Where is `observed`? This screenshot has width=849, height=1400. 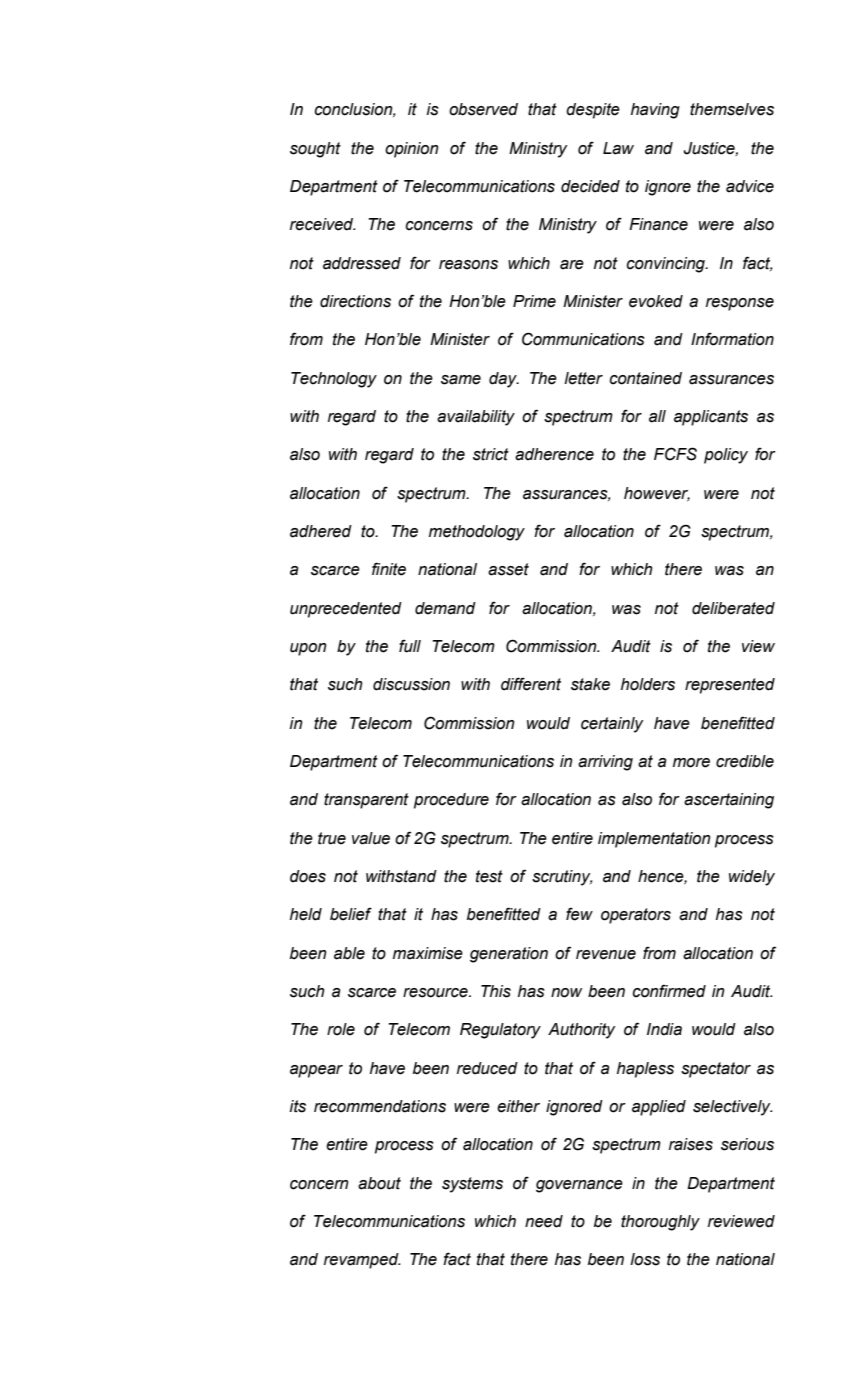 observed is located at coordinates (483, 109).
